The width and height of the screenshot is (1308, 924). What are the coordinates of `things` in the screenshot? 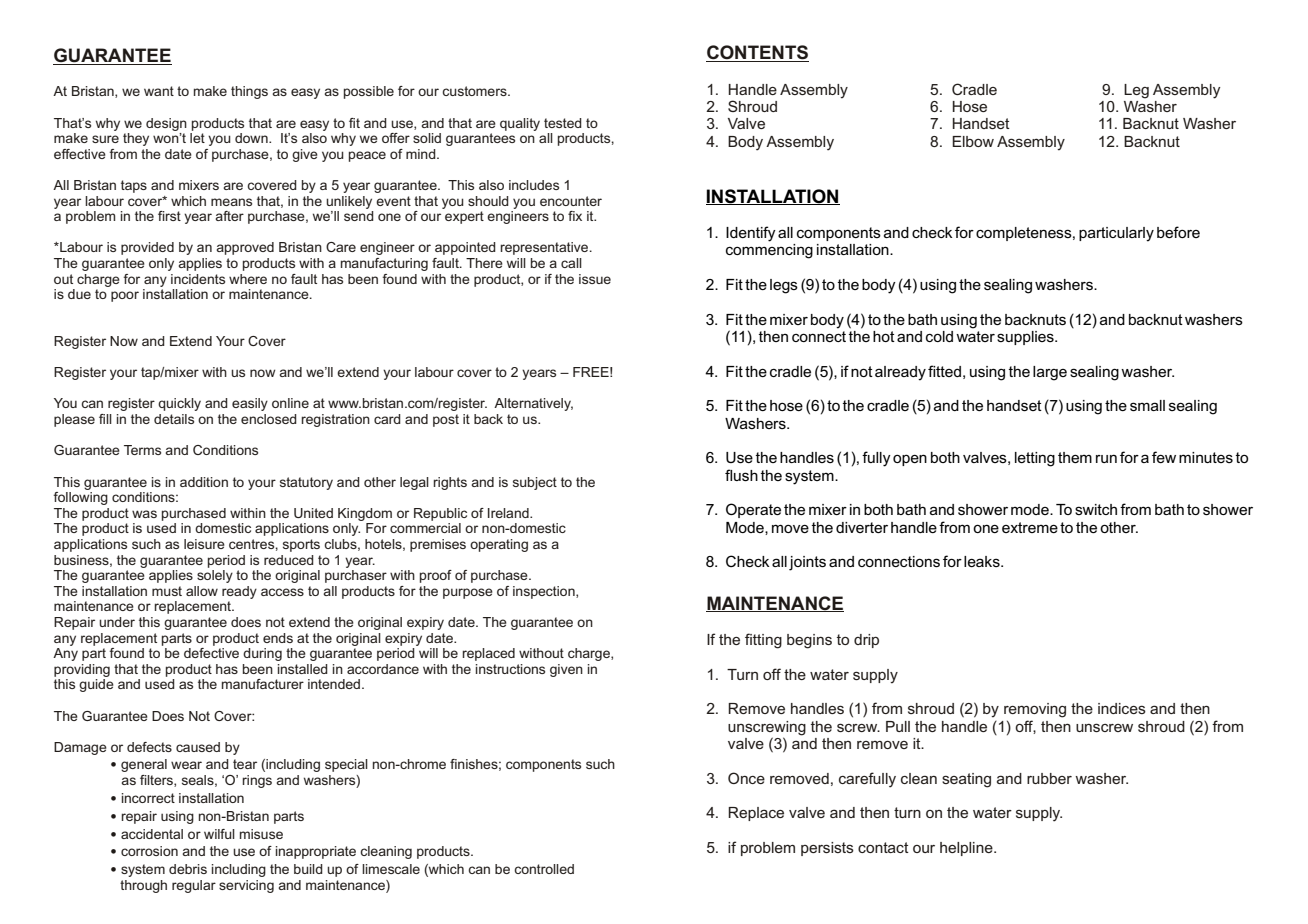 It's located at (249, 92).
